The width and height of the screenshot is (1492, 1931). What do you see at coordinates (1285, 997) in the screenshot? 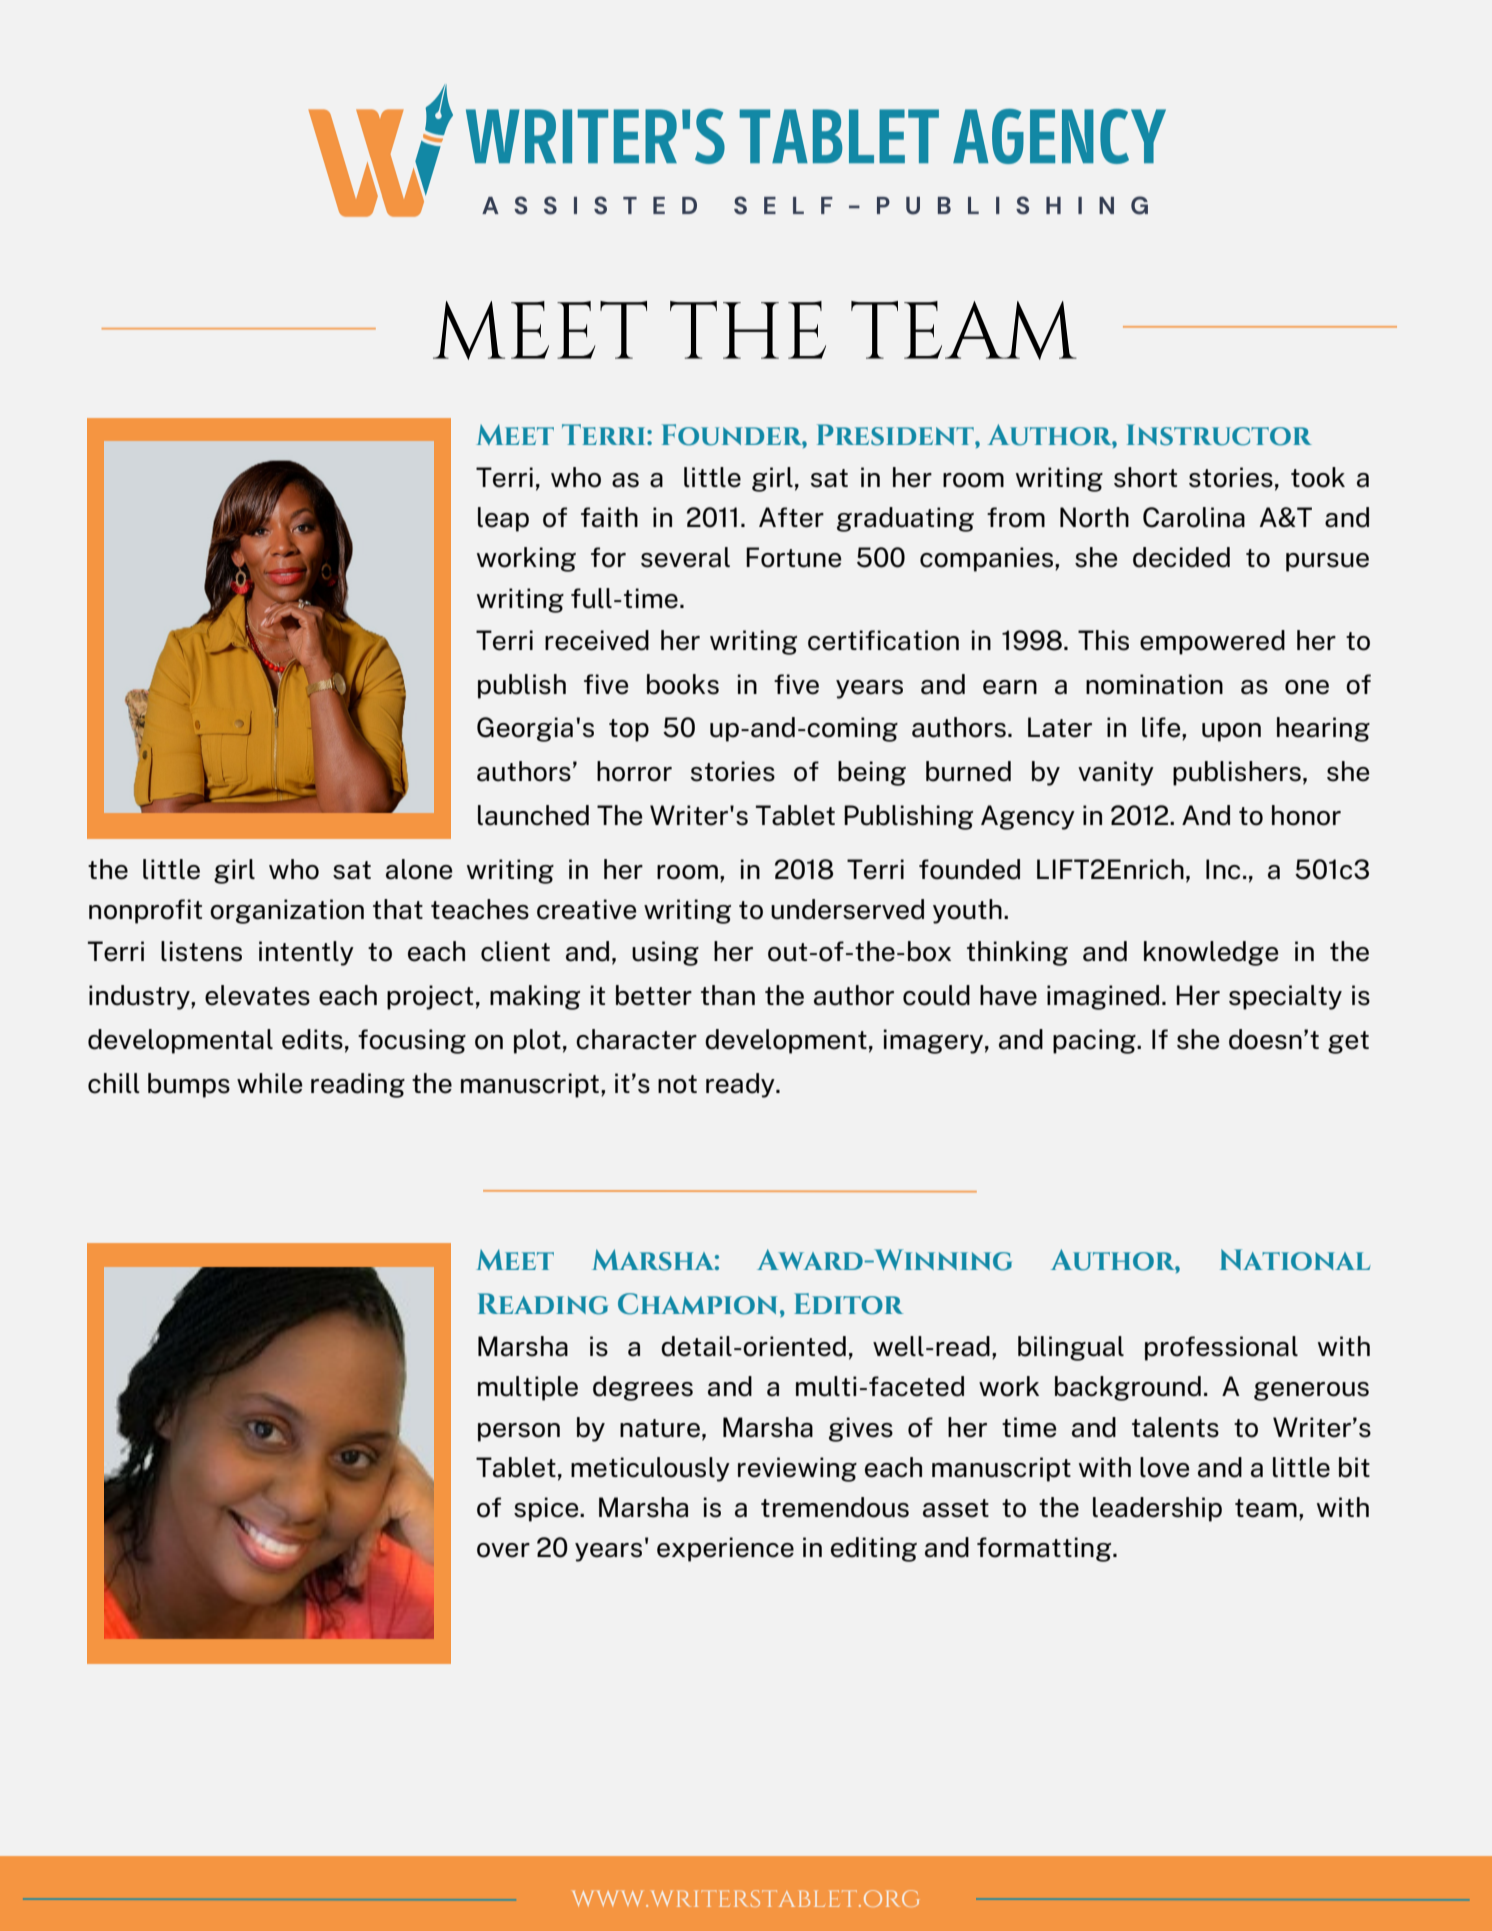
I see `specialty` at bounding box center [1285, 997].
